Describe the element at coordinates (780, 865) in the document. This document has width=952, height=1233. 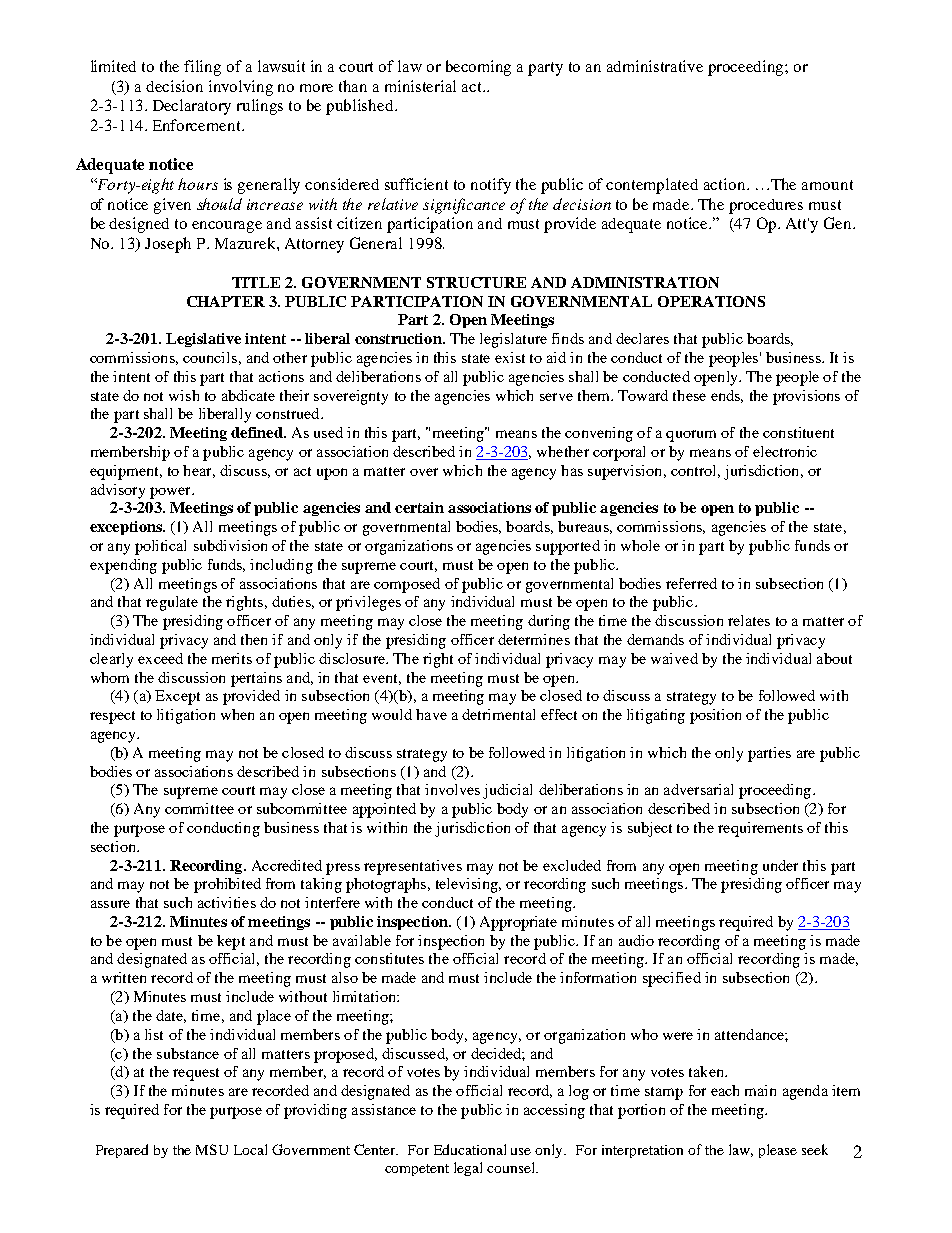
I see `under` at that location.
